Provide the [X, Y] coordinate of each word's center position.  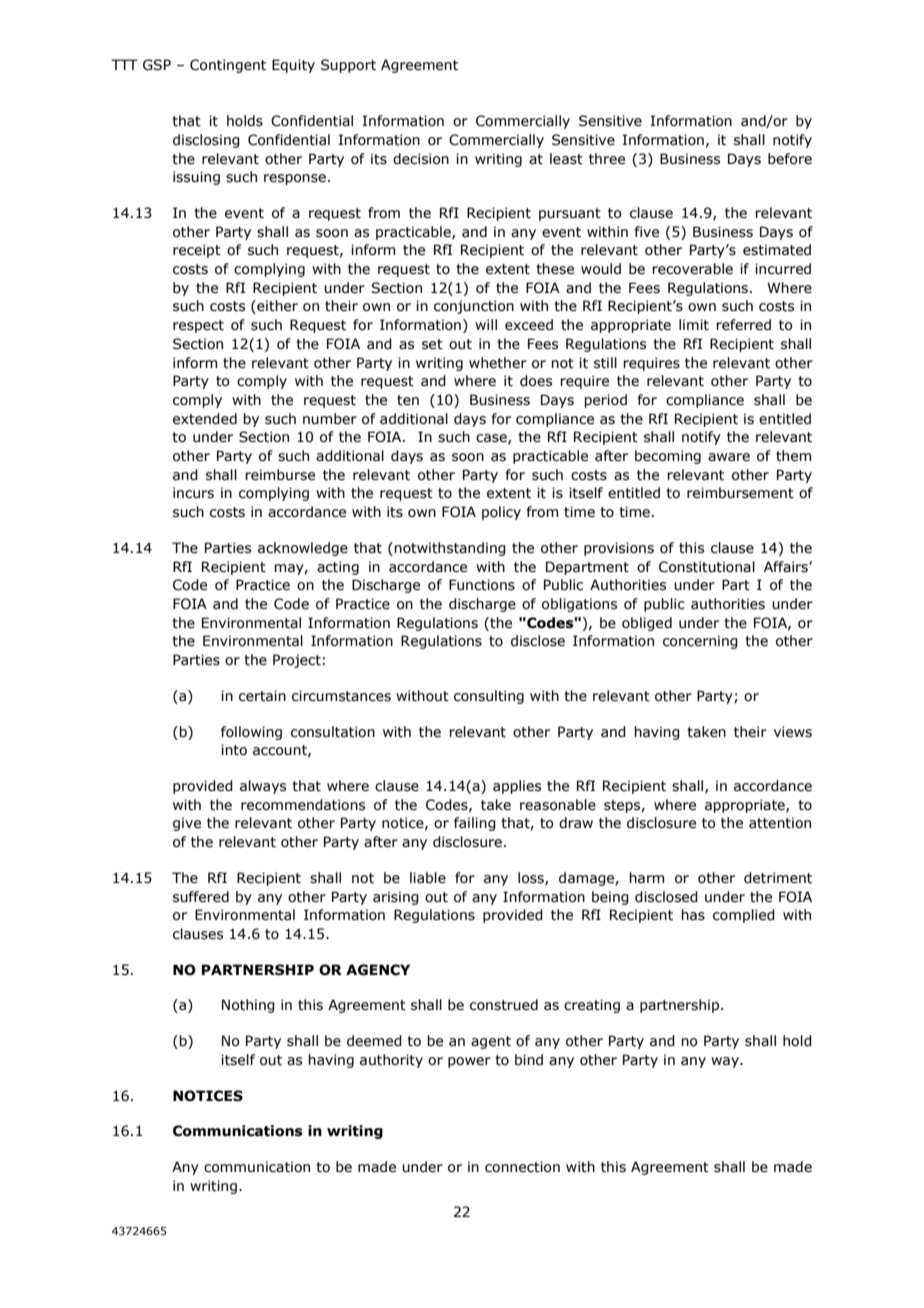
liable [428, 878]
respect [198, 326]
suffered [201, 897]
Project [297, 661]
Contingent [228, 66]
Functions [482, 585]
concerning [700, 642]
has [693, 915]
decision [421, 159]
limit [694, 325]
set [432, 344]
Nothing [248, 1006]
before [790, 159]
